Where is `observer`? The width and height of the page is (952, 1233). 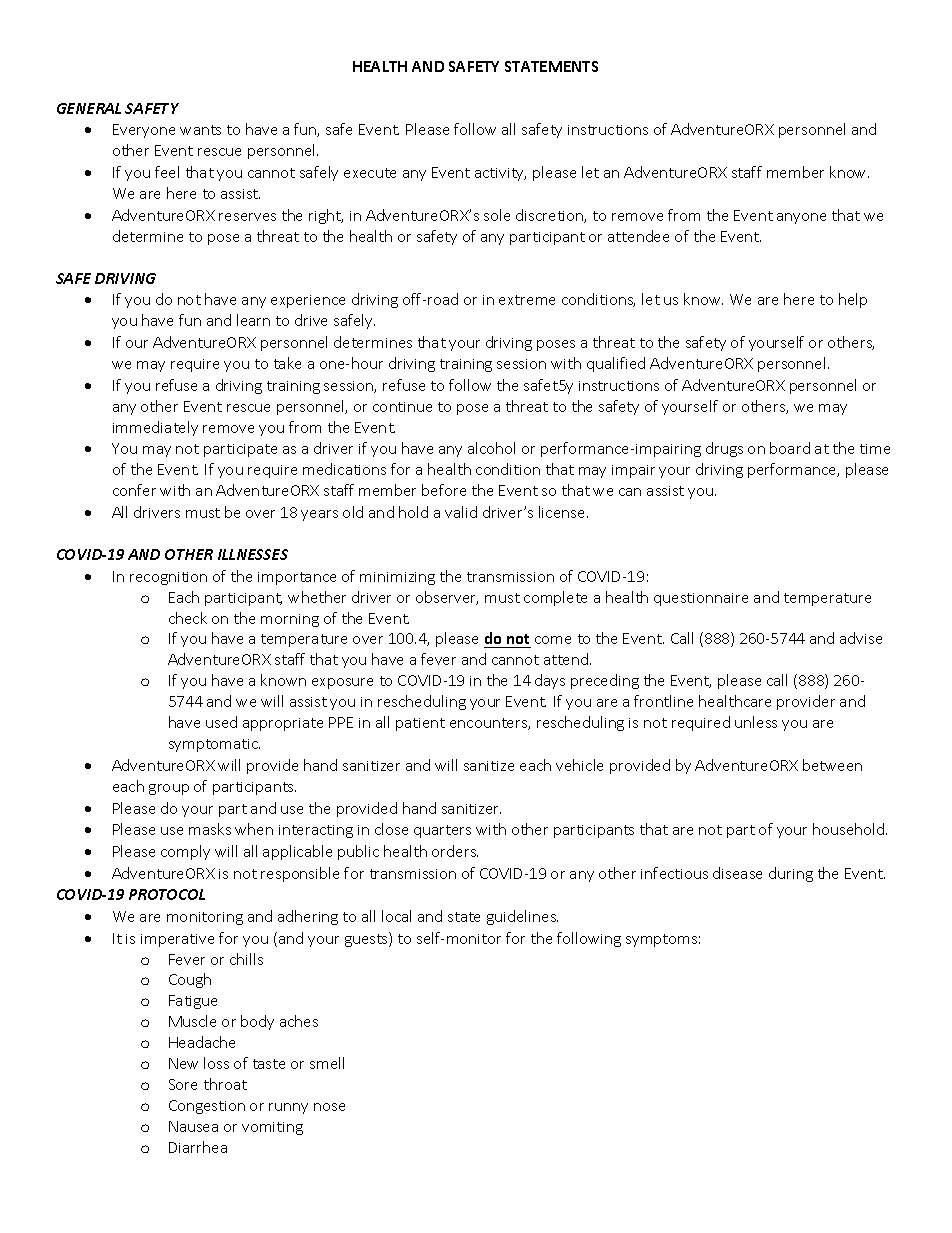 observer is located at coordinates (447, 598).
